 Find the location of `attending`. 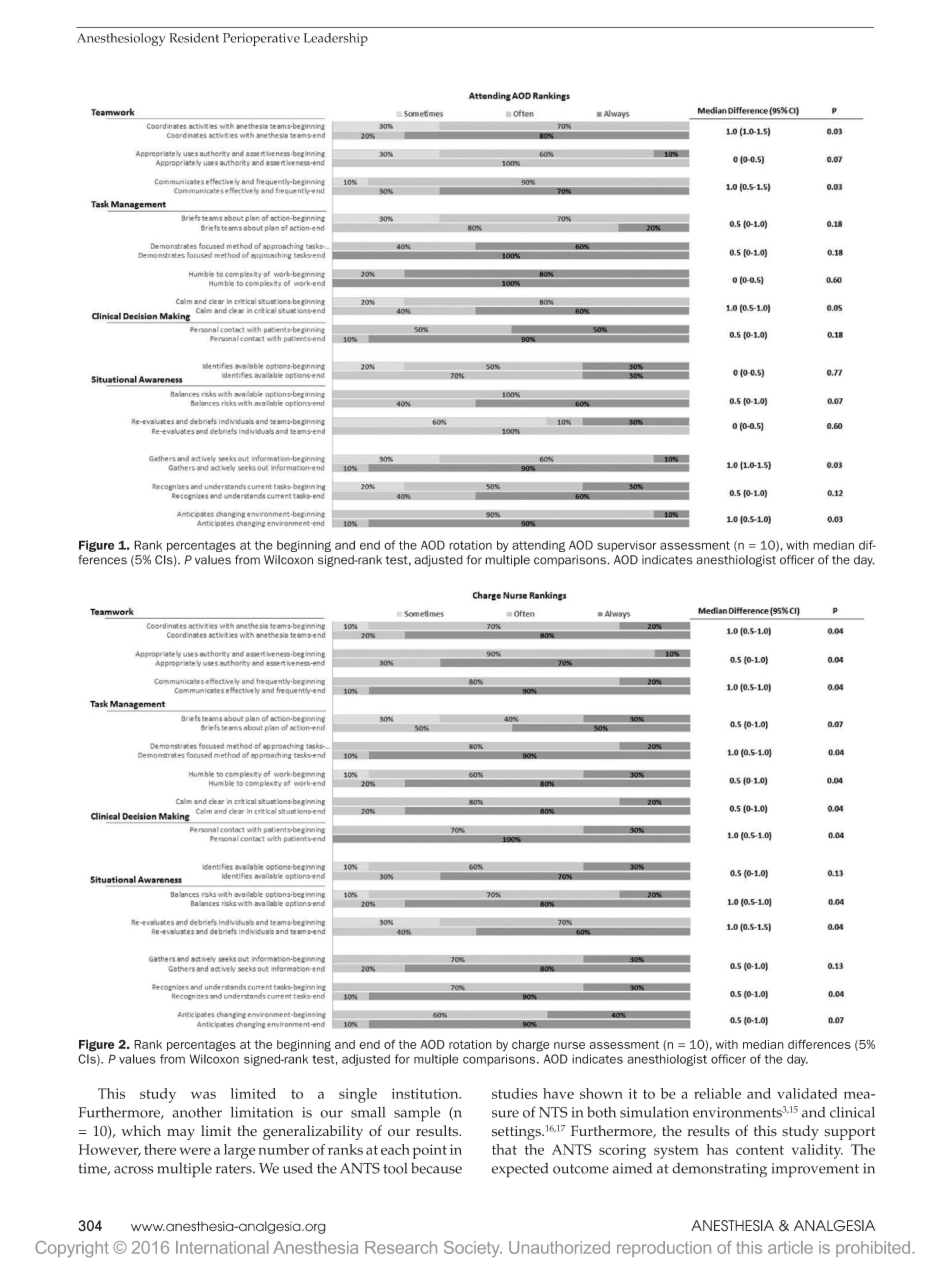

attending is located at coordinates (538, 546).
